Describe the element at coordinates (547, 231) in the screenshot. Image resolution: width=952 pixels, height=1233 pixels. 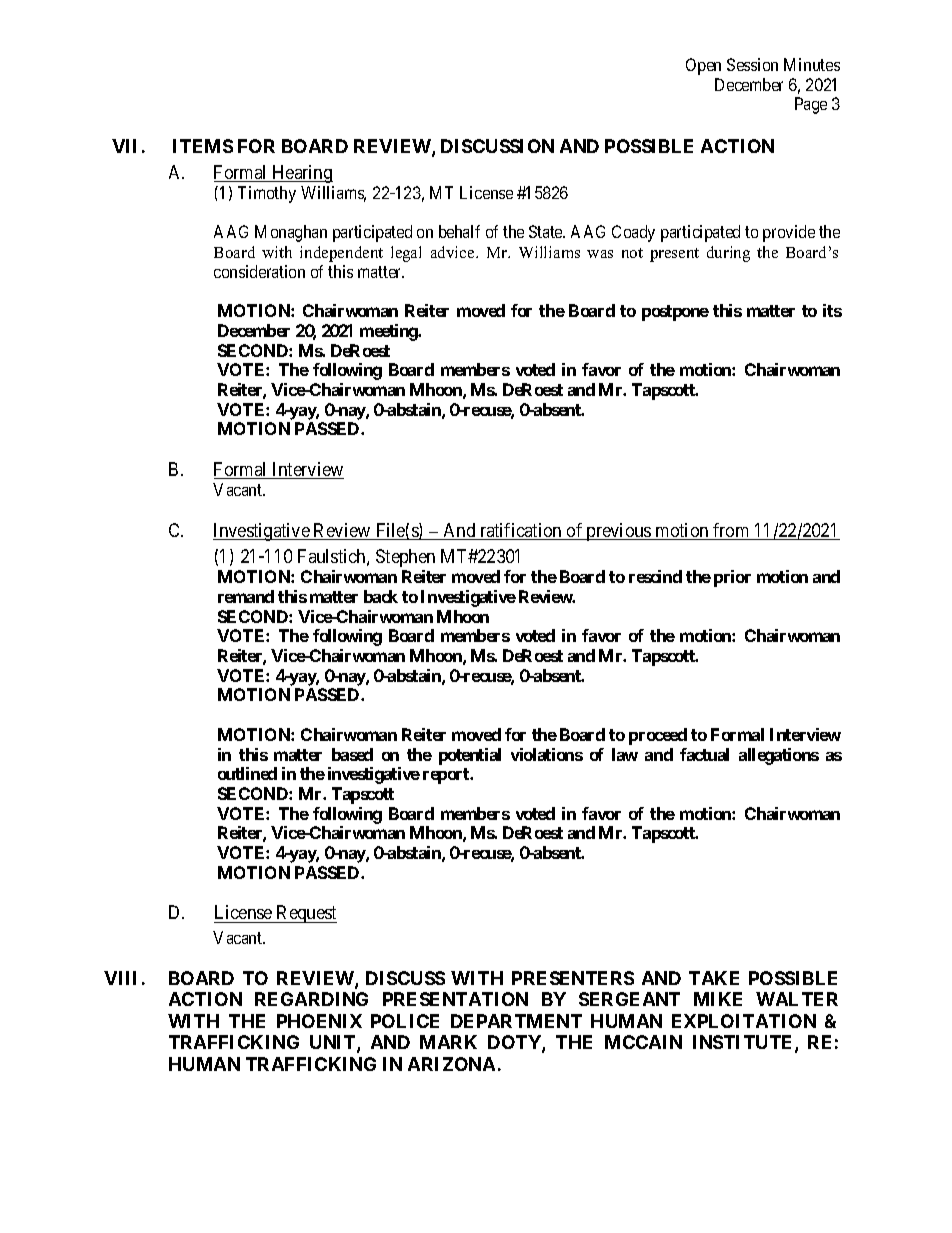
I see `State` at that location.
